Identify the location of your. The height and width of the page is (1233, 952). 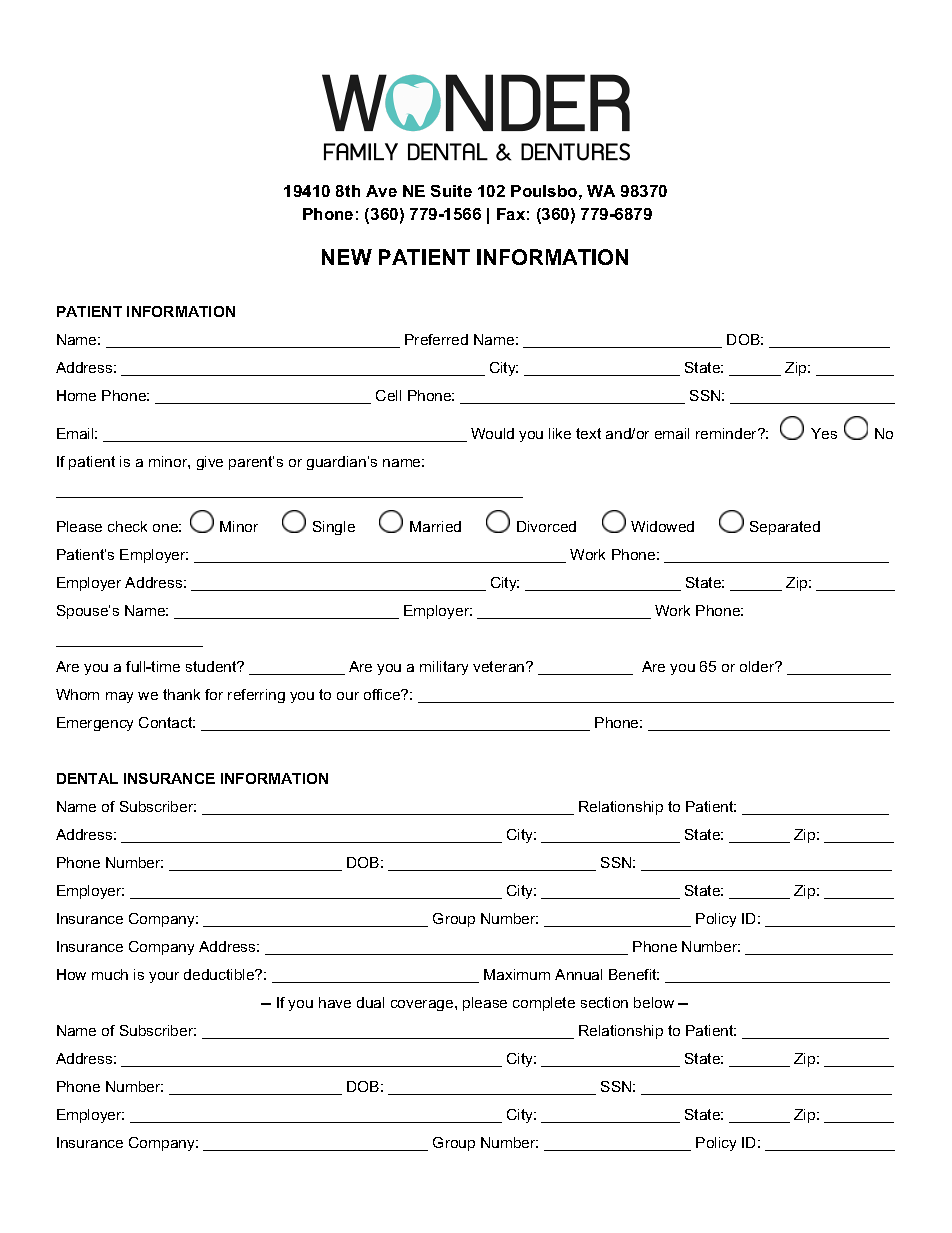
(164, 977).
